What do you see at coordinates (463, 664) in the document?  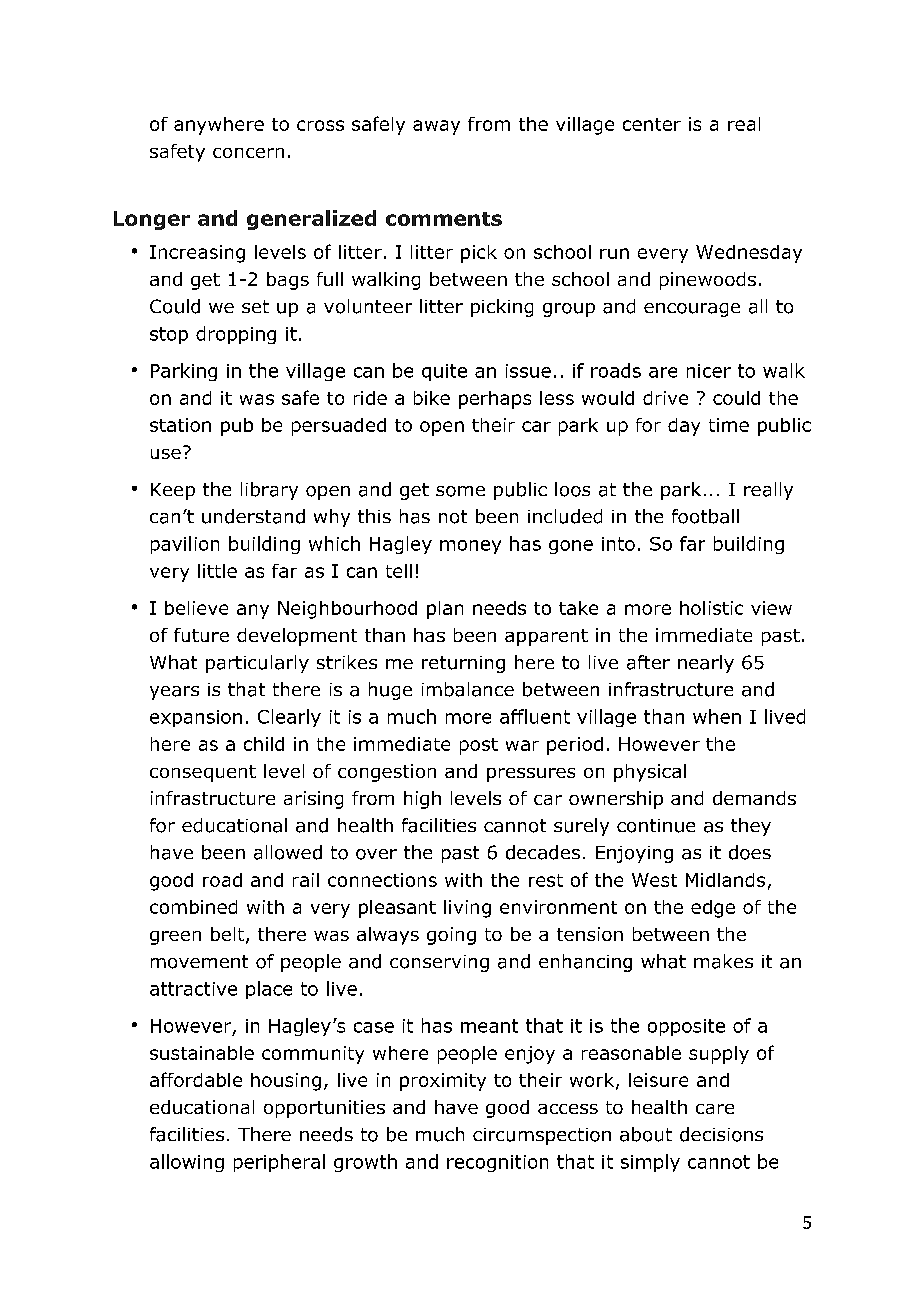 I see `returning` at bounding box center [463, 664].
